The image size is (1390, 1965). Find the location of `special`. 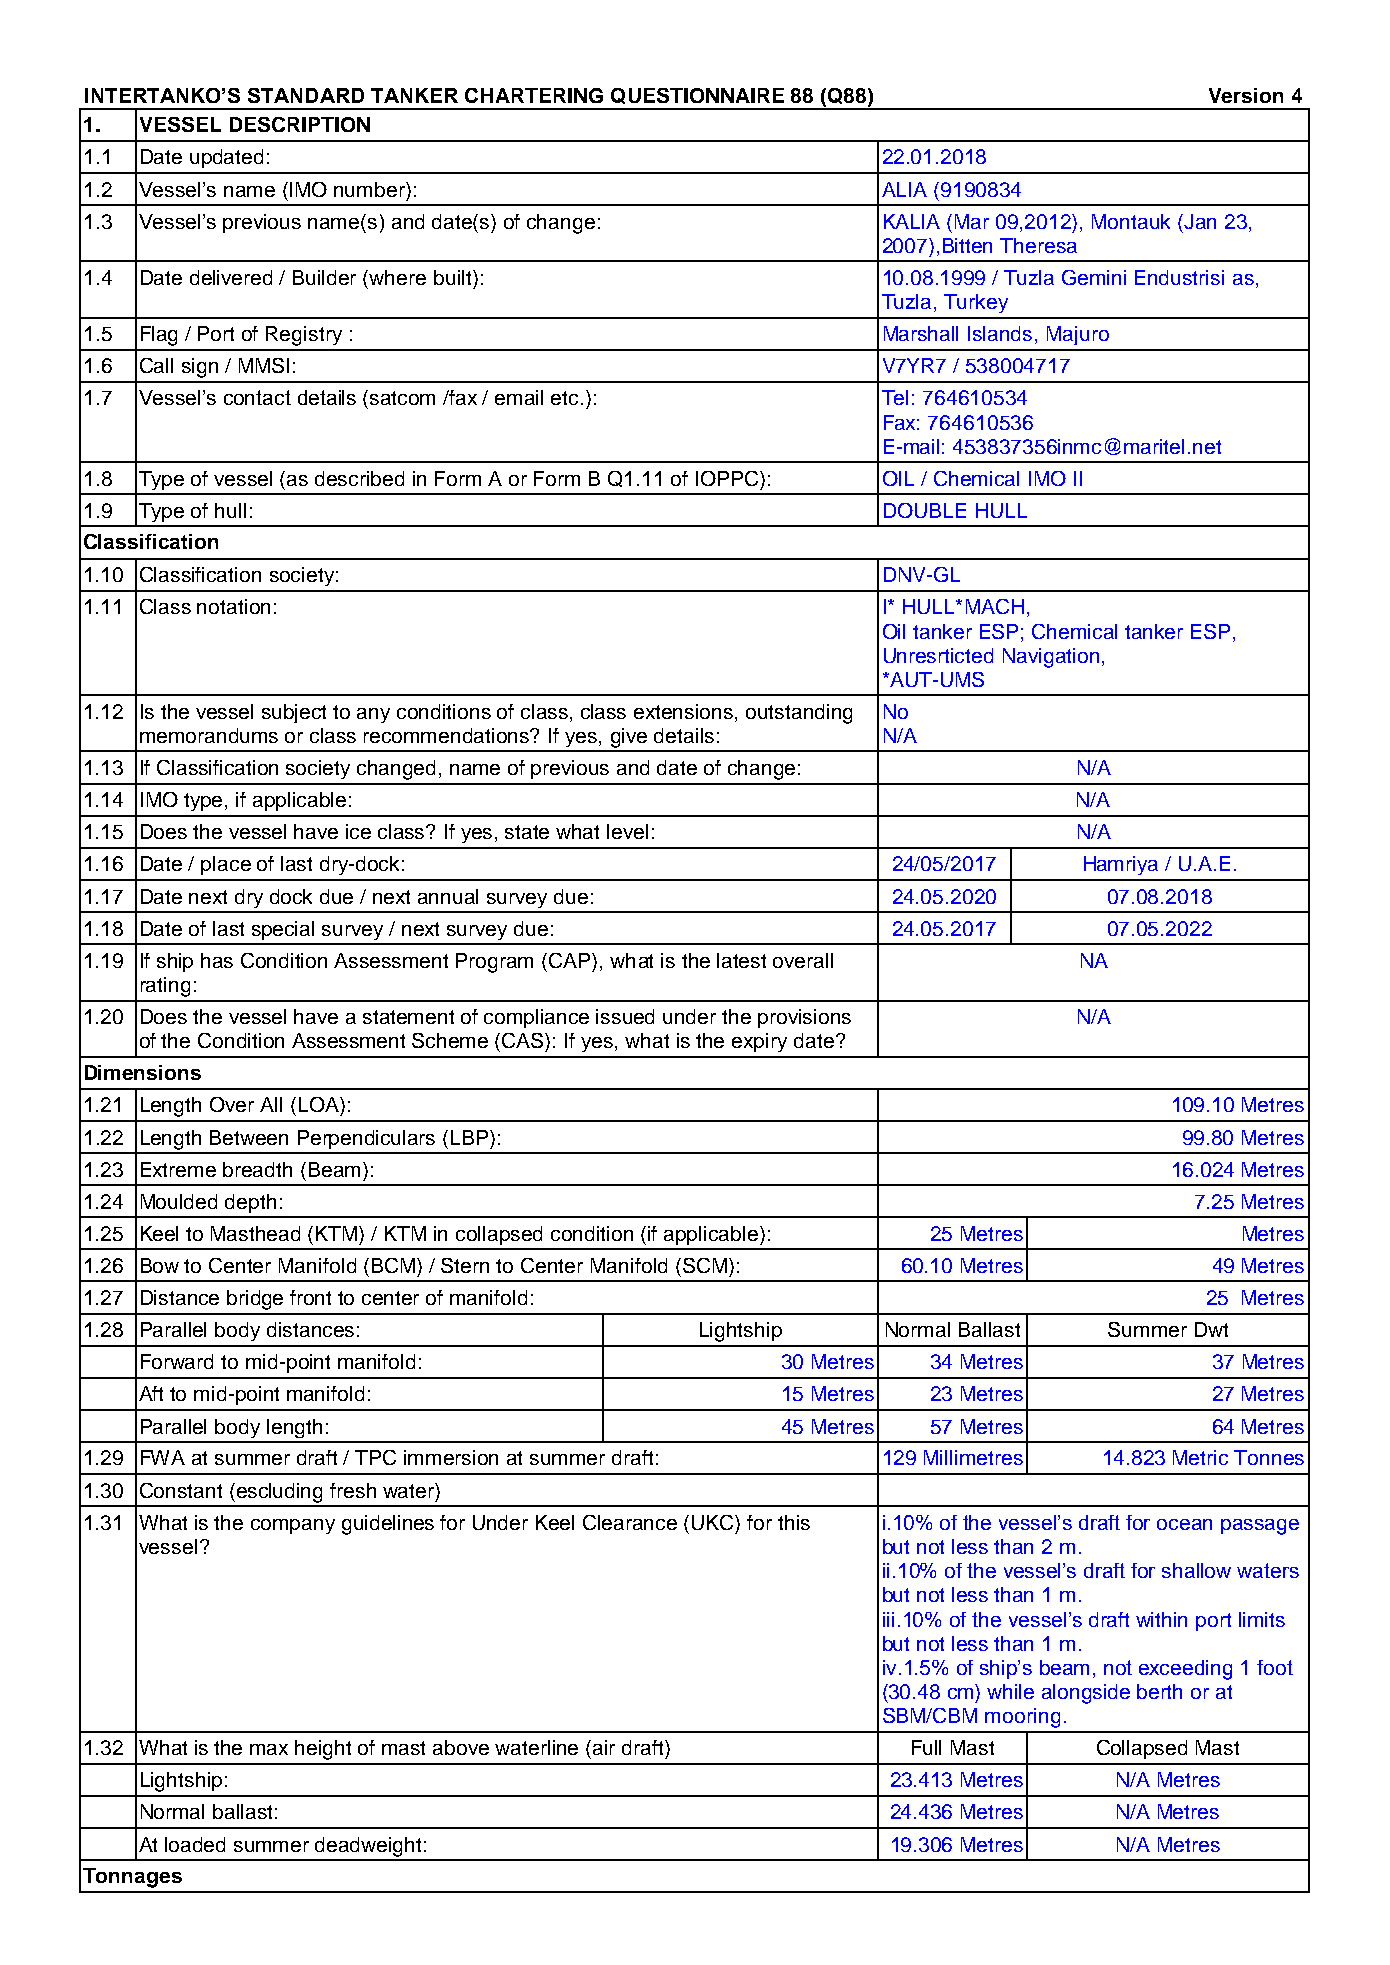

special is located at coordinates (283, 930).
